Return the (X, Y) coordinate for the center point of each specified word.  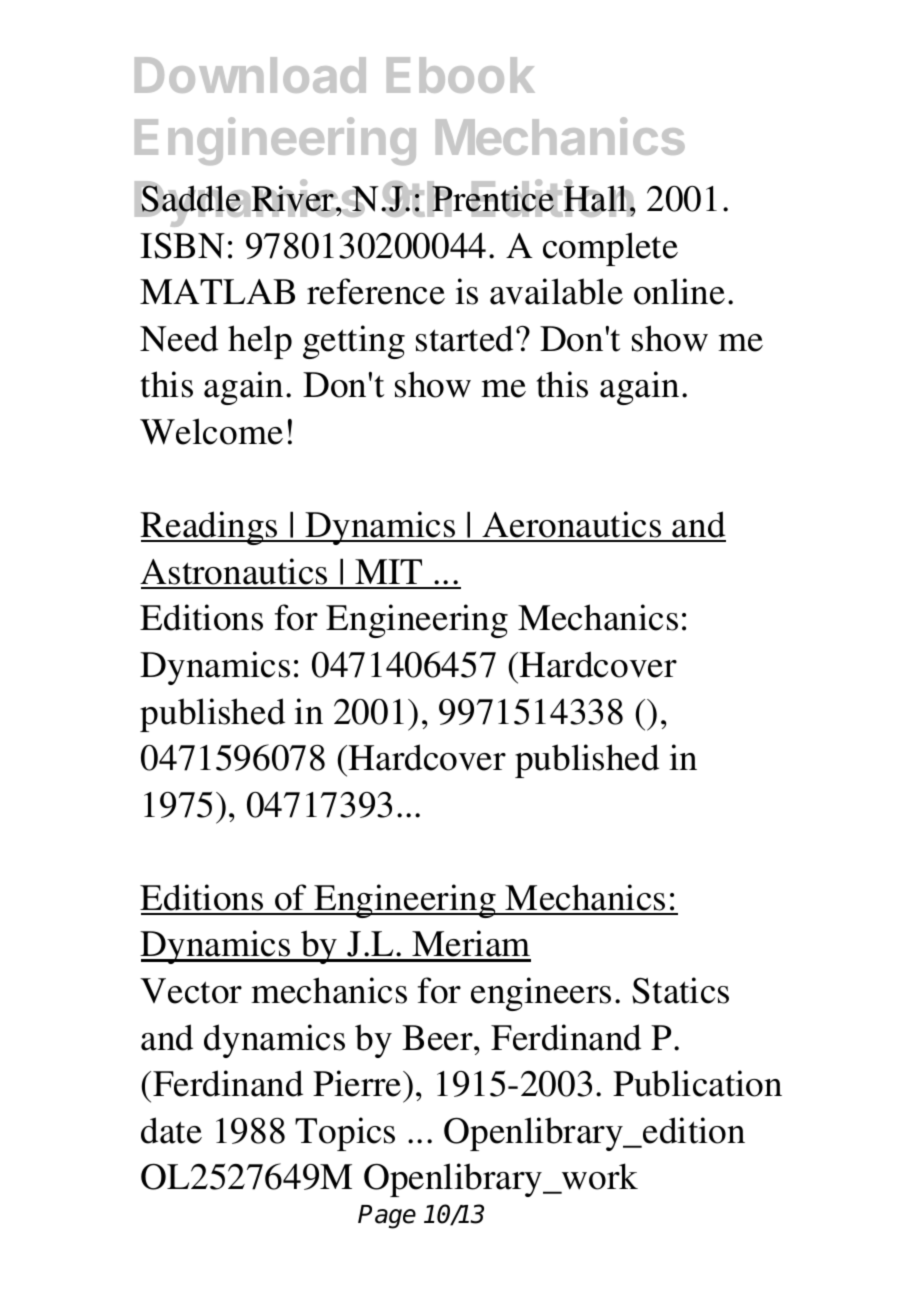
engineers (541, 994)
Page (387, 1217)
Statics (680, 990)
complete (610, 249)
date (171, 1130)
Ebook (461, 75)
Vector (191, 991)
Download (250, 75)
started (464, 338)
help (260, 342)
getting (354, 342)
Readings (210, 528)
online (679, 291)
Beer (438, 1038)
